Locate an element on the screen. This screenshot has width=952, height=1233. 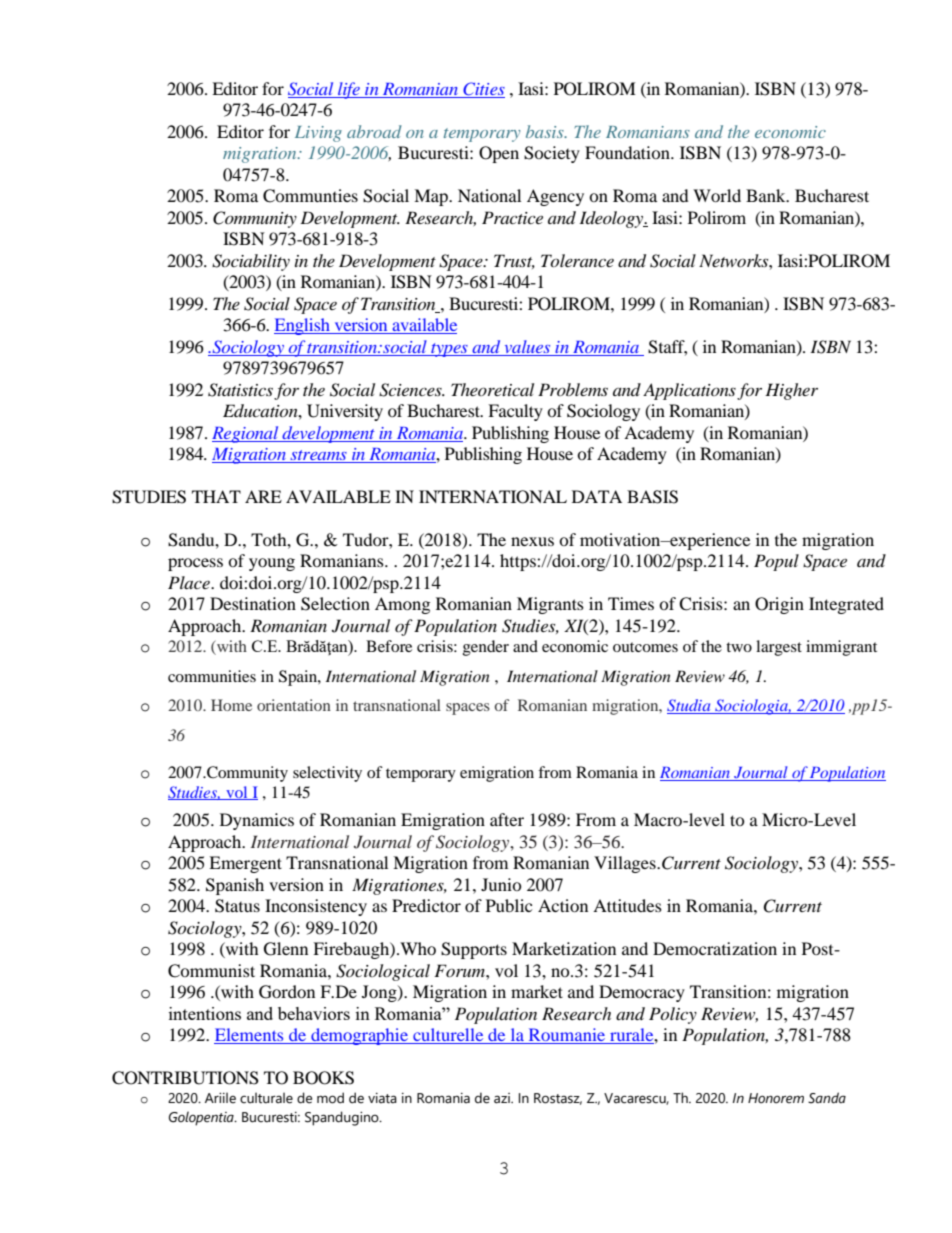
Sanda is located at coordinates (827, 1098).
